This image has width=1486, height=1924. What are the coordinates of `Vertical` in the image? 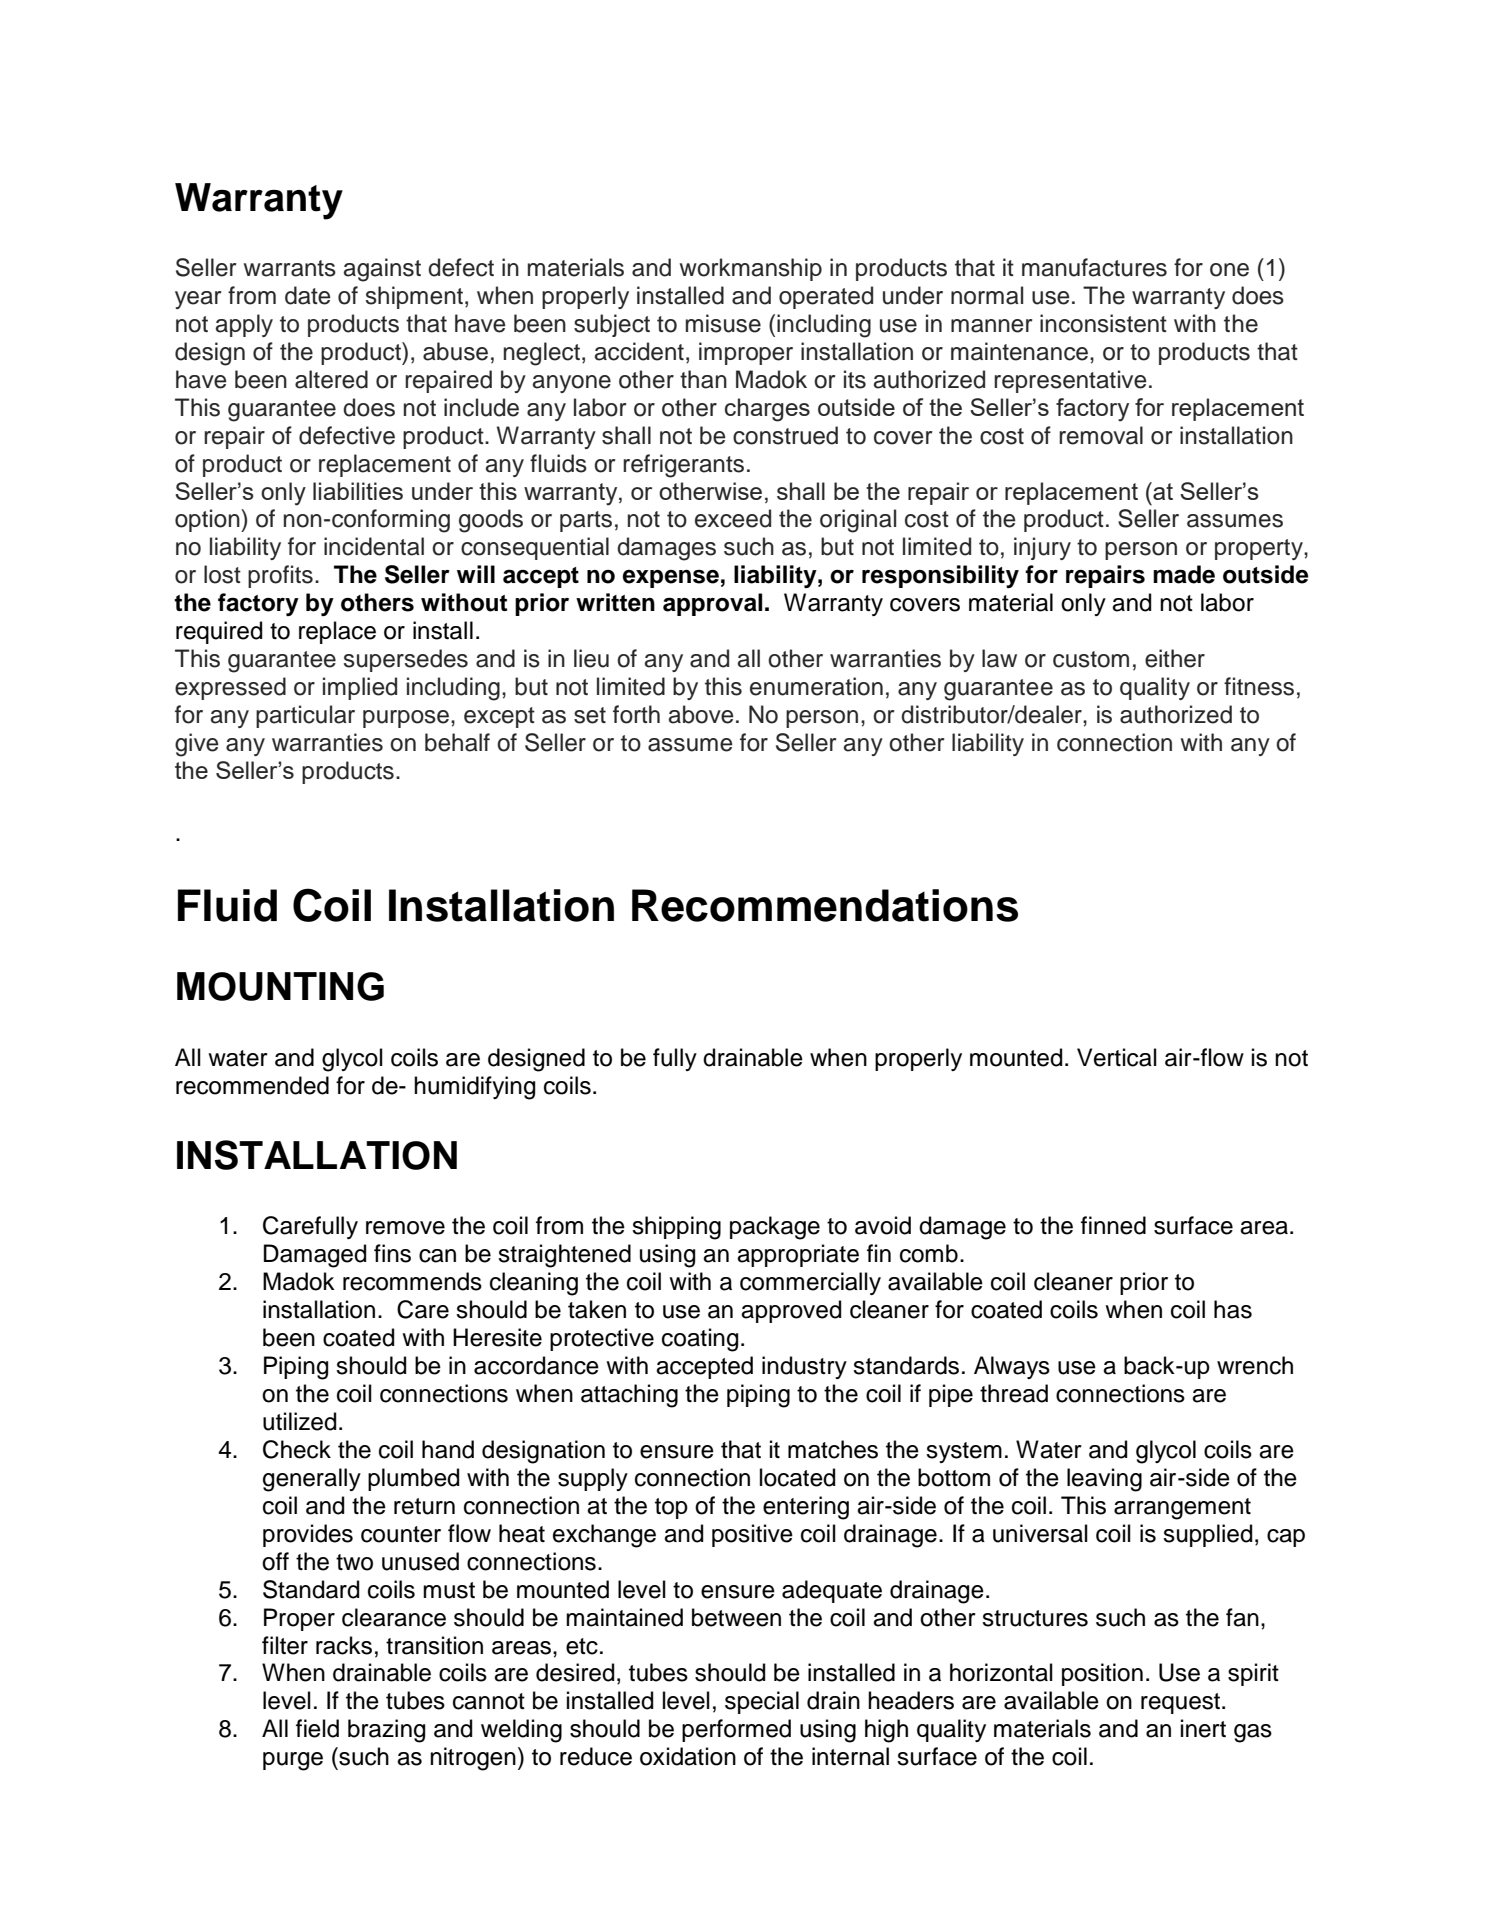 It's located at (1117, 1057).
